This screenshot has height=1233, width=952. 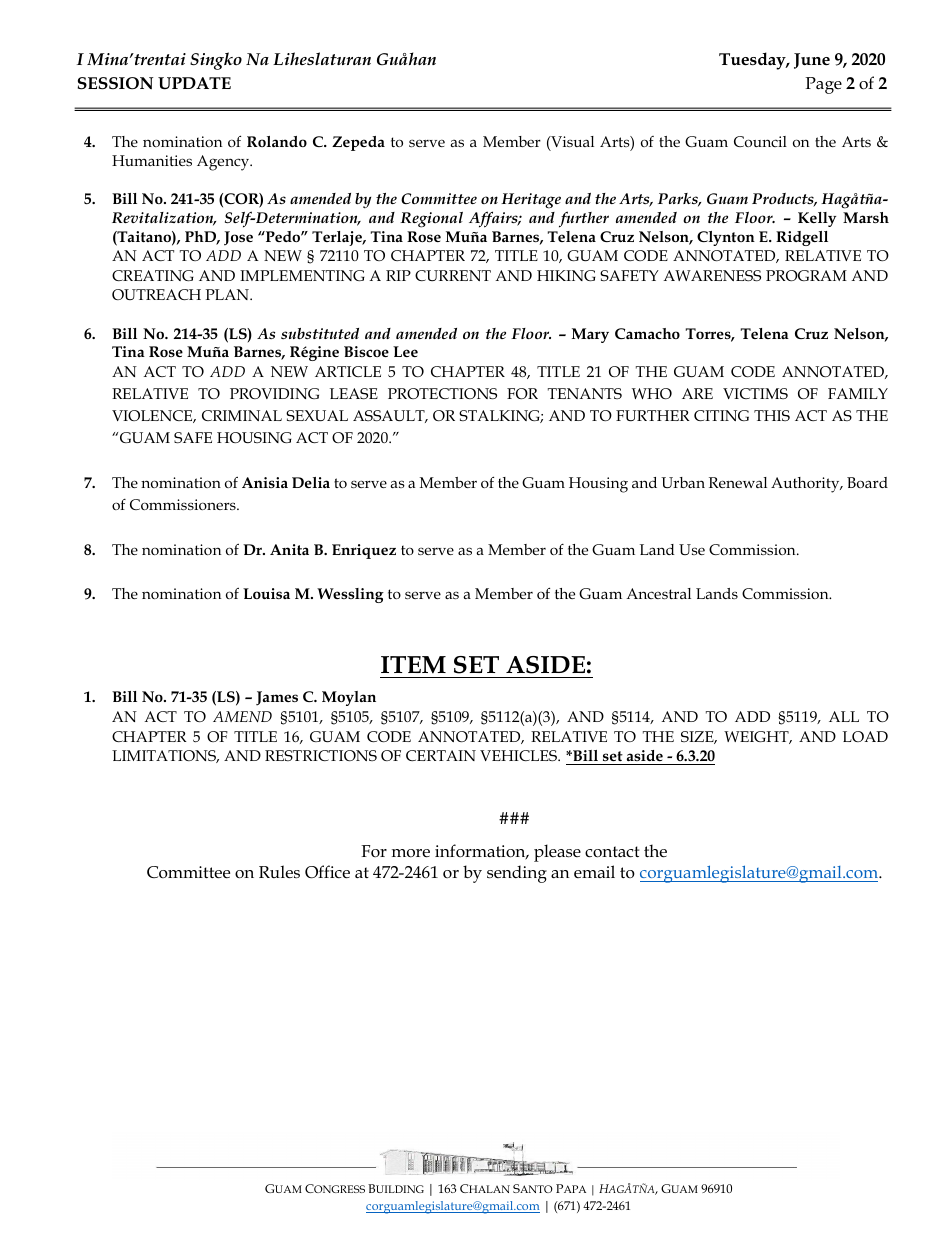 What do you see at coordinates (194, 83) in the screenshot?
I see `UPDATE` at bounding box center [194, 83].
